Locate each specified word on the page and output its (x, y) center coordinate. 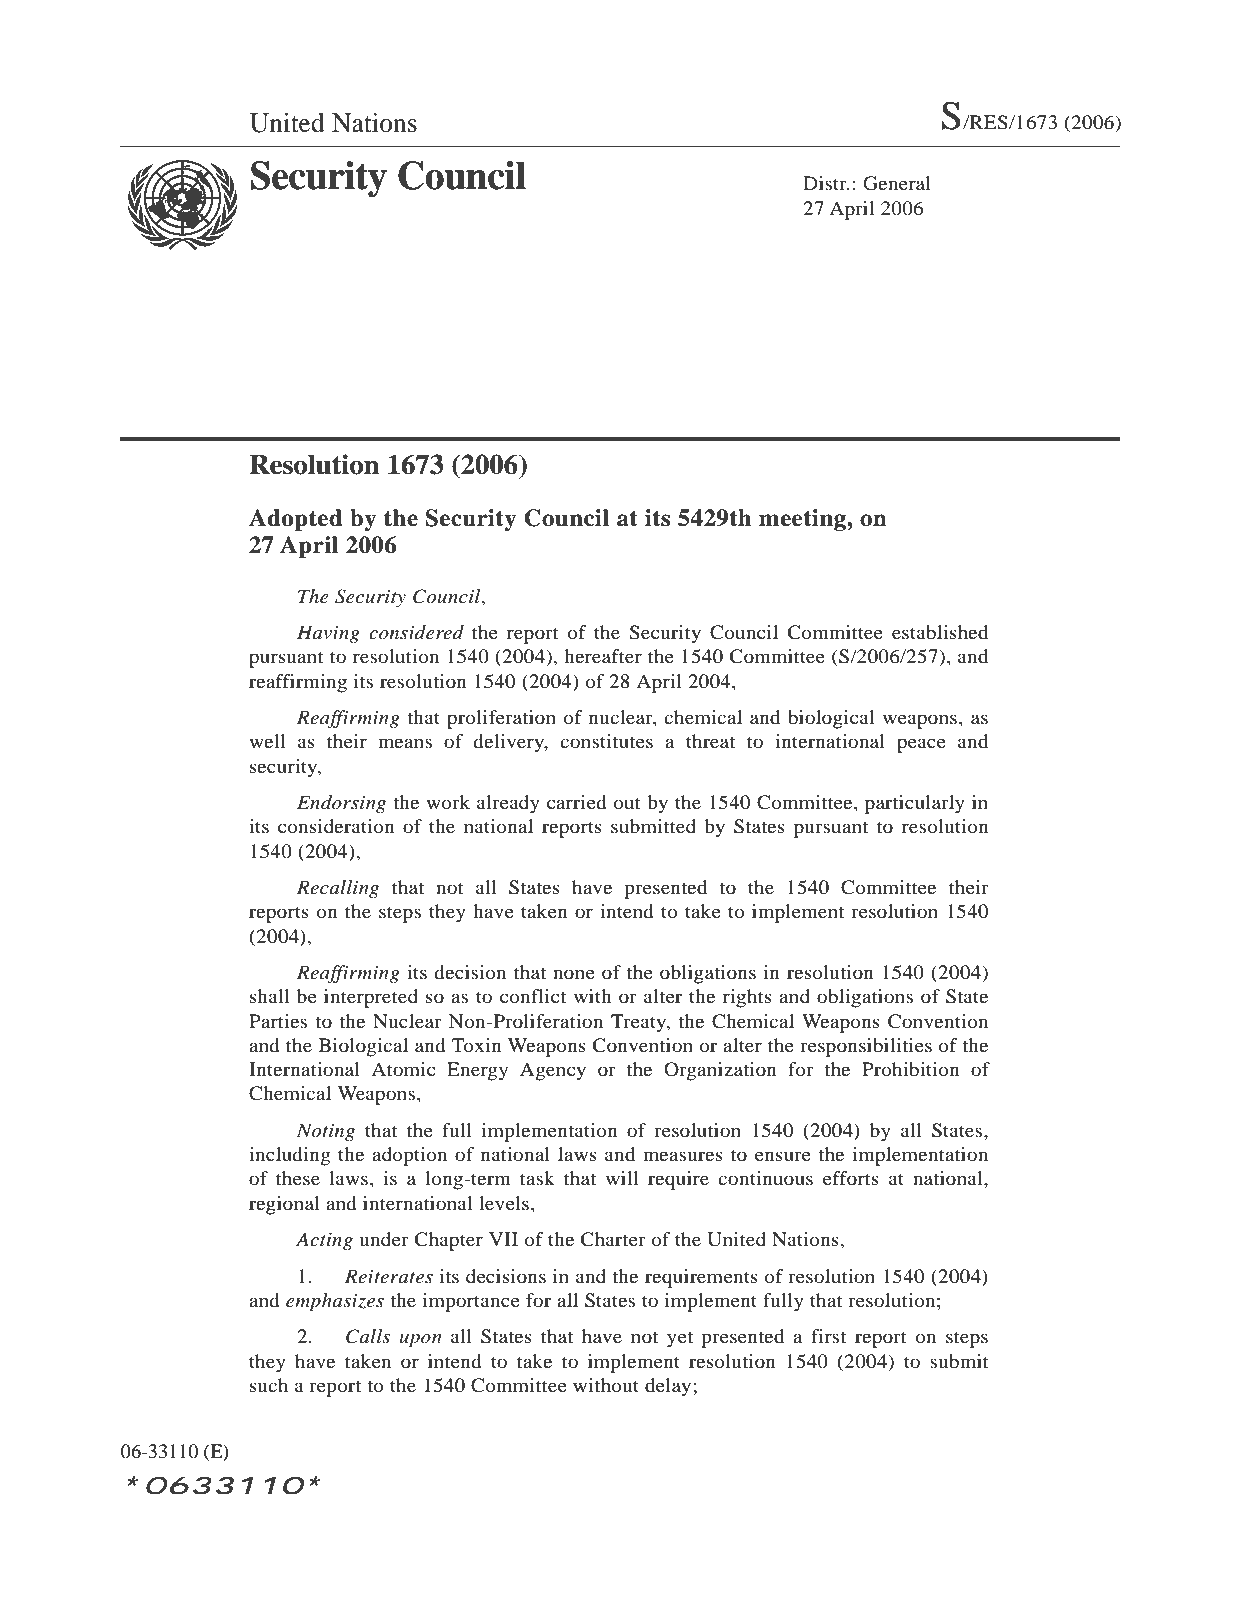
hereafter (603, 656)
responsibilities (866, 1047)
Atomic (403, 1069)
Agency (553, 1071)
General (897, 183)
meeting (803, 520)
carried (576, 802)
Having (328, 634)
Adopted (295, 520)
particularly (915, 804)
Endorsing (341, 804)
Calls (368, 1336)
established (940, 632)
